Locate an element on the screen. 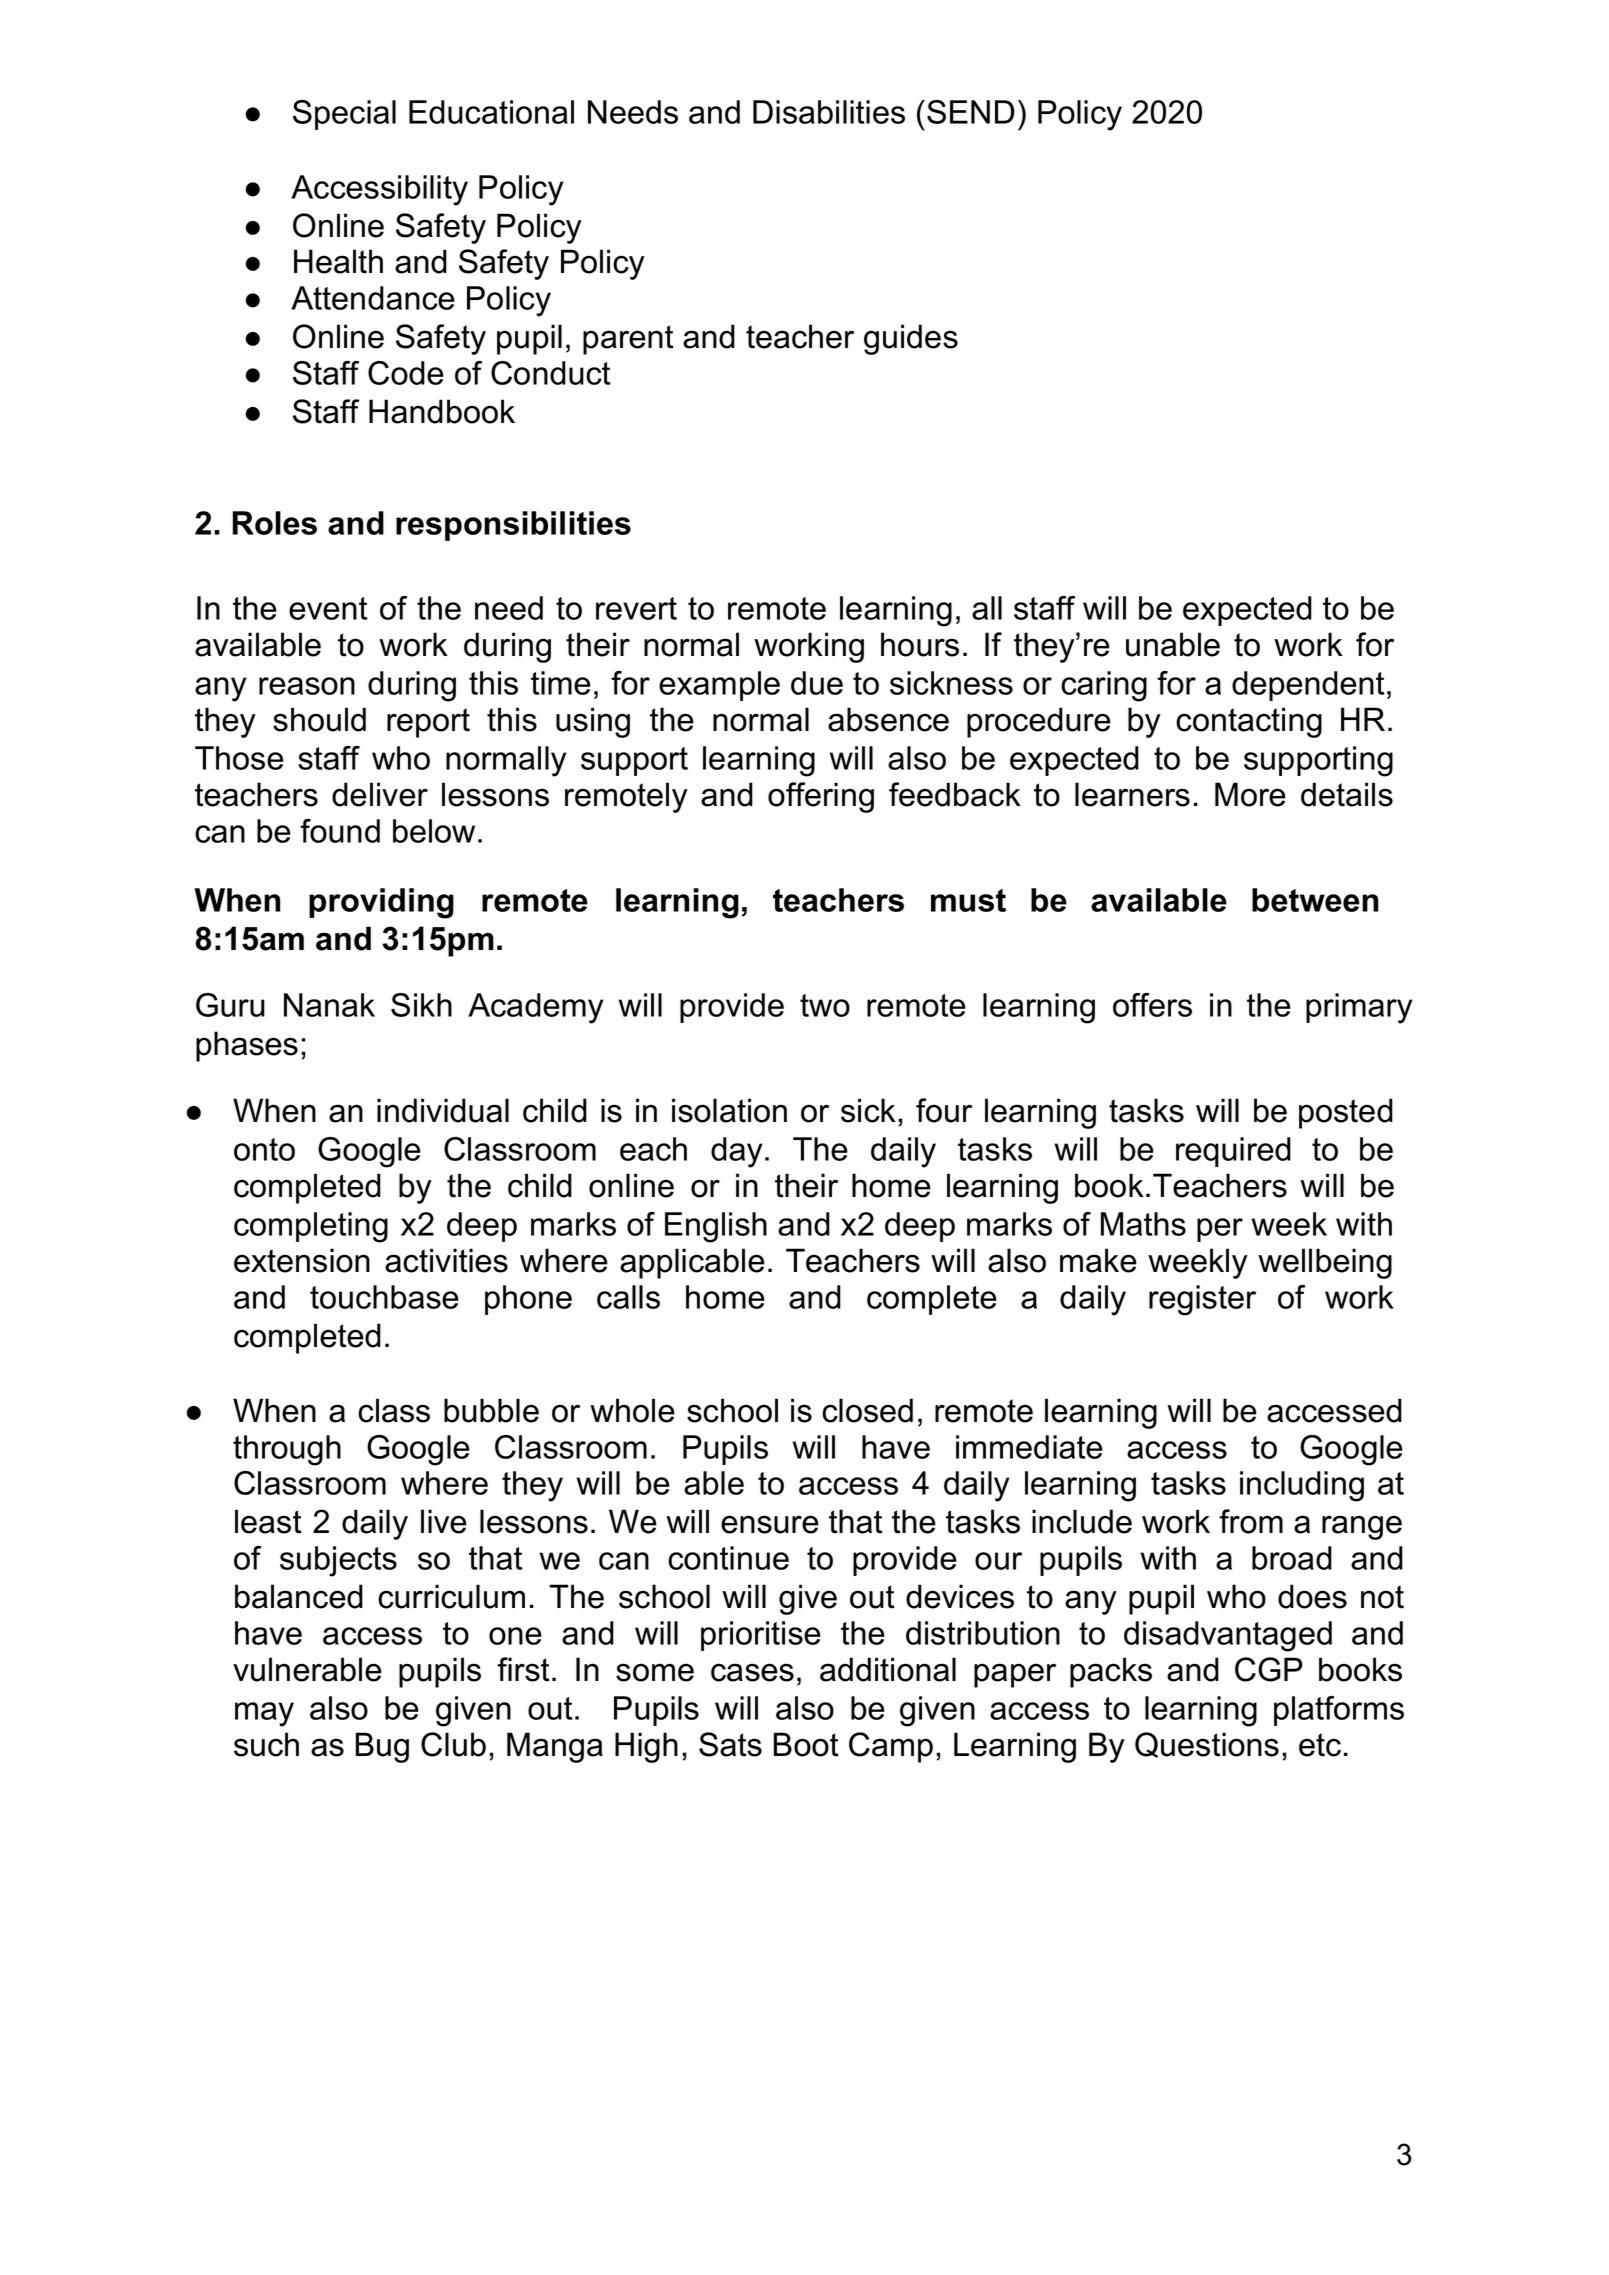 The image size is (1609, 2275). two is located at coordinates (825, 1005).
